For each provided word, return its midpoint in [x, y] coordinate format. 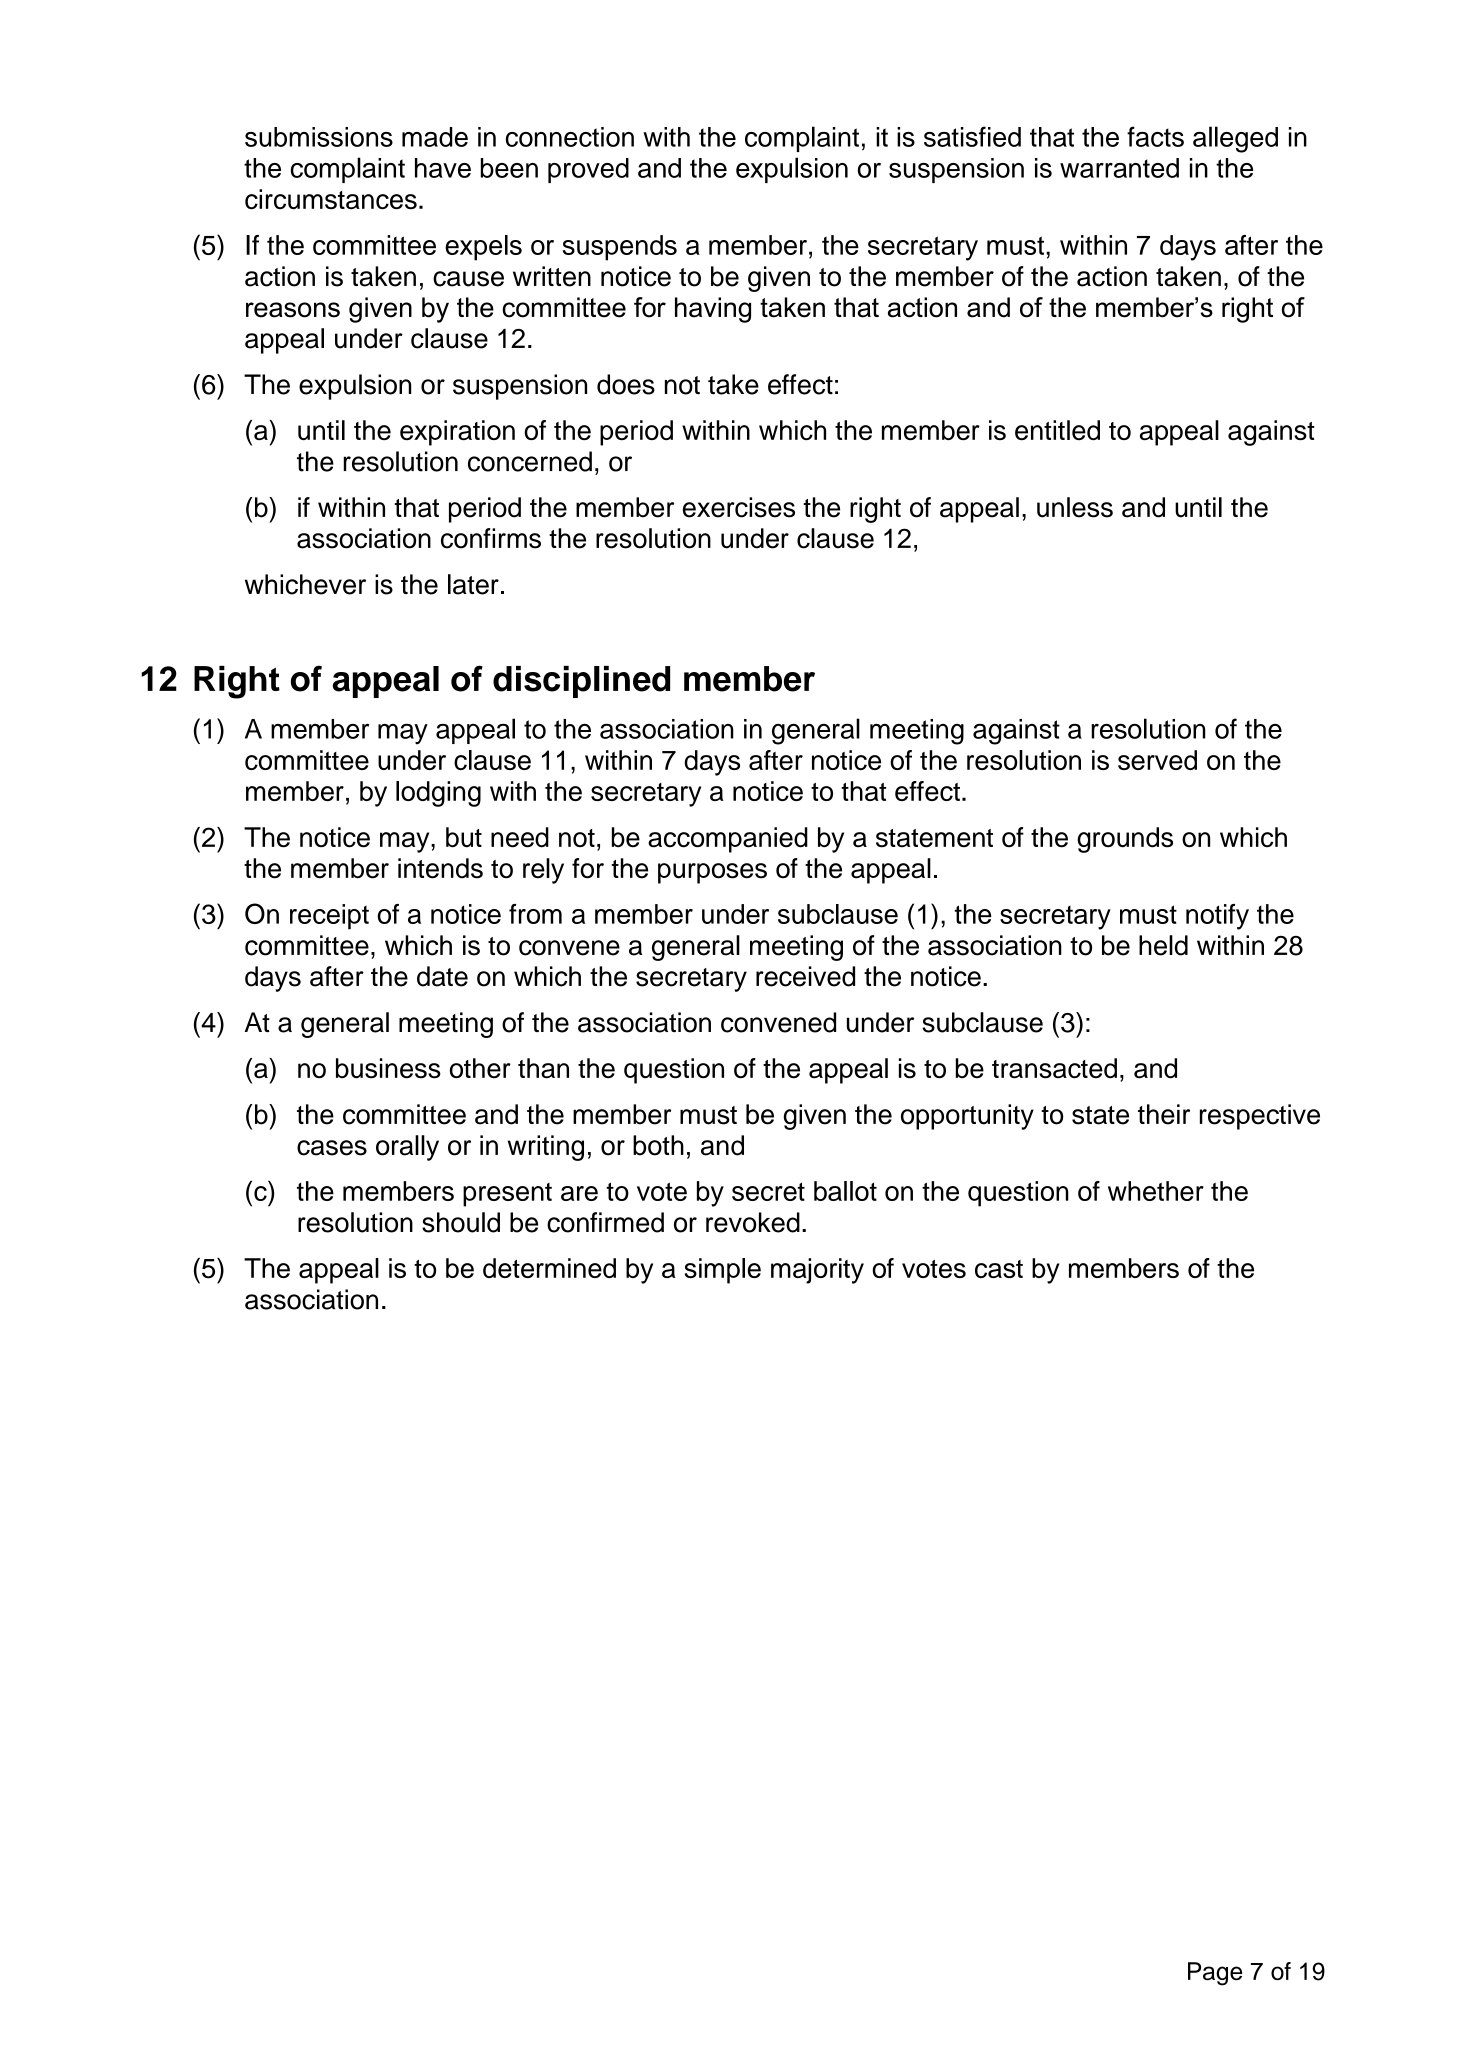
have [443, 168]
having [713, 310]
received [805, 976]
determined [549, 1268]
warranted [1119, 168]
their [1164, 1114]
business [388, 1068]
